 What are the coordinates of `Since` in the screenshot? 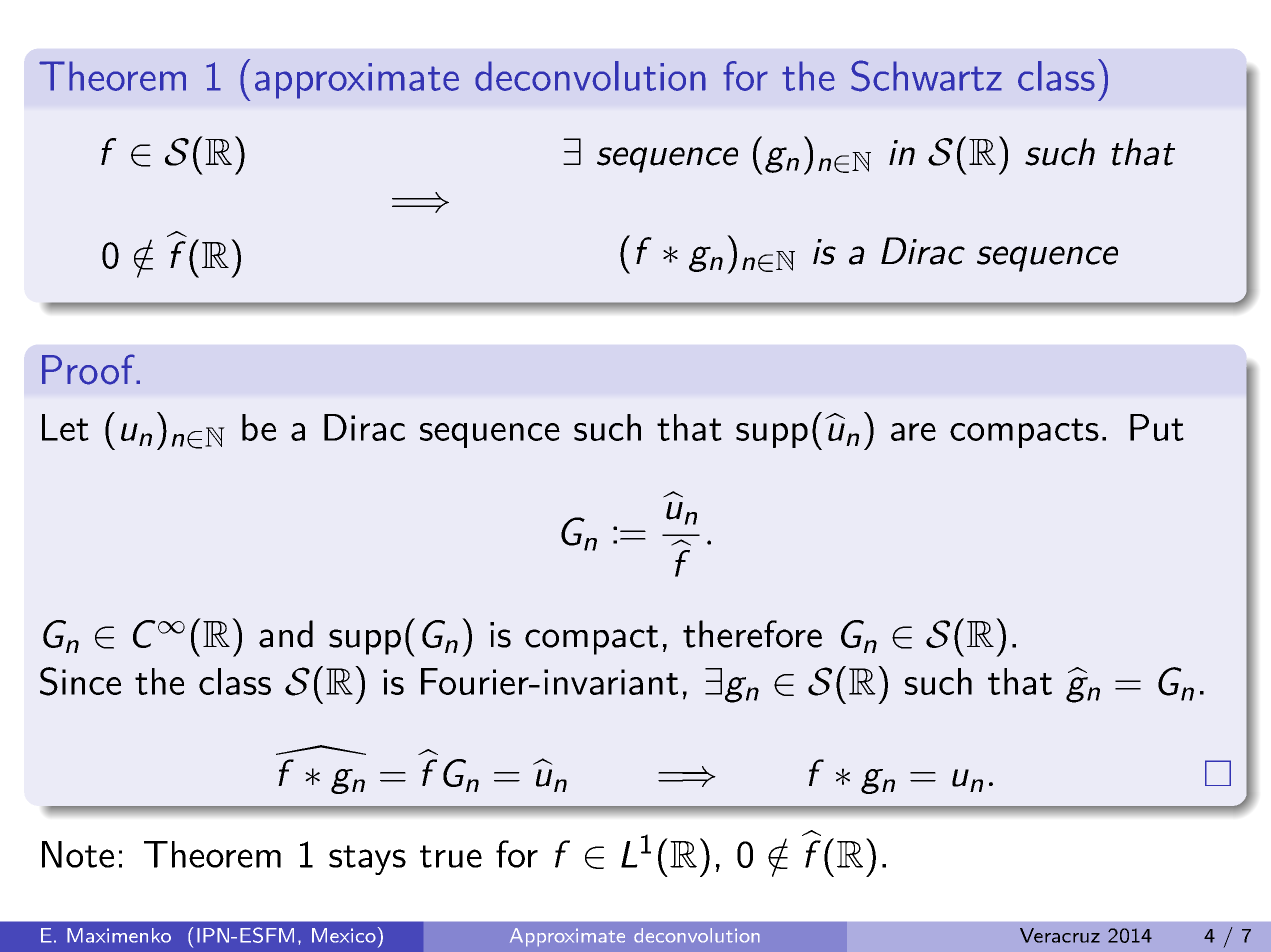 It's located at (80, 681).
